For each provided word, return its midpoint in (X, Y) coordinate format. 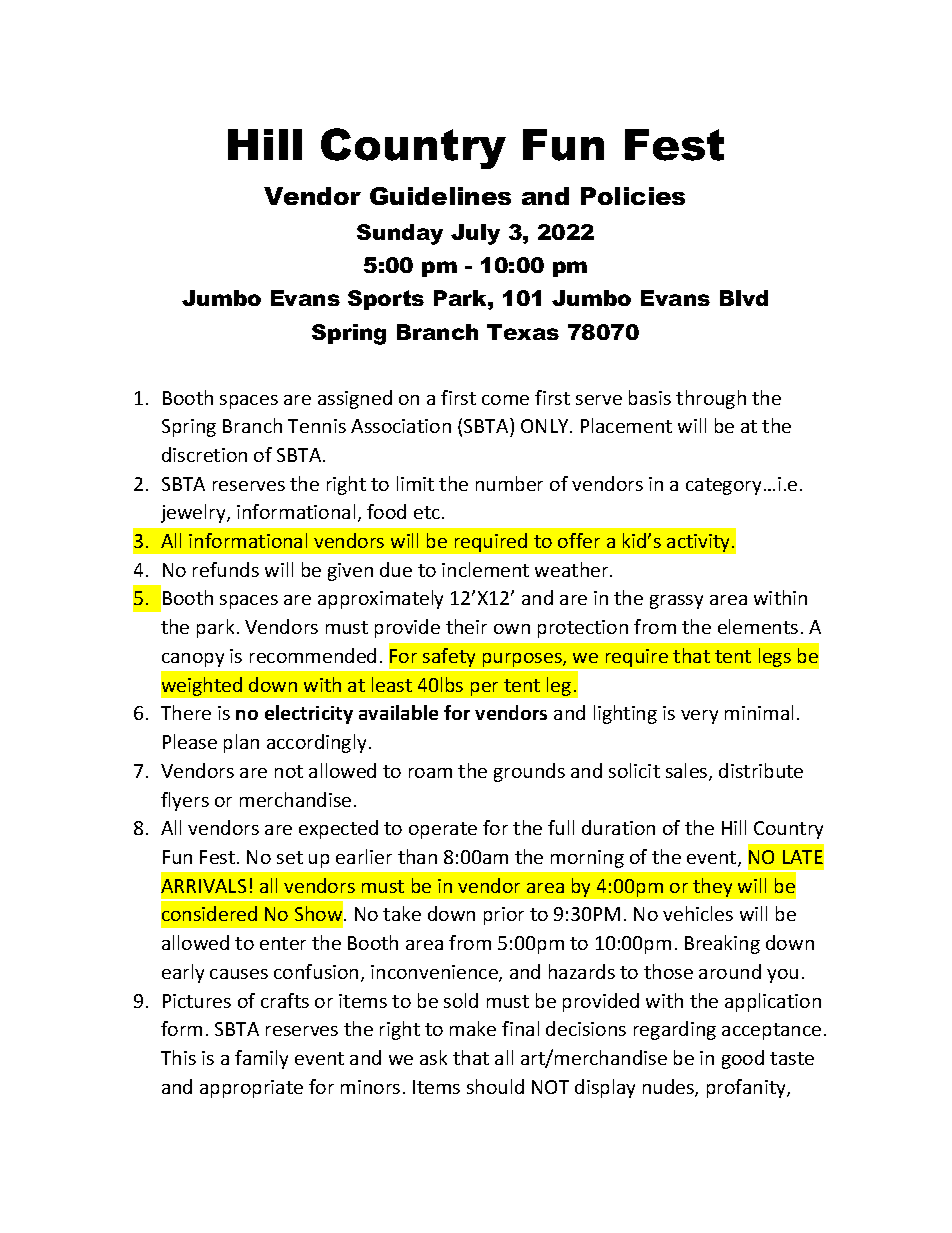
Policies (633, 196)
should (495, 1086)
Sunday (400, 234)
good (743, 1059)
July (475, 234)
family (261, 1059)
